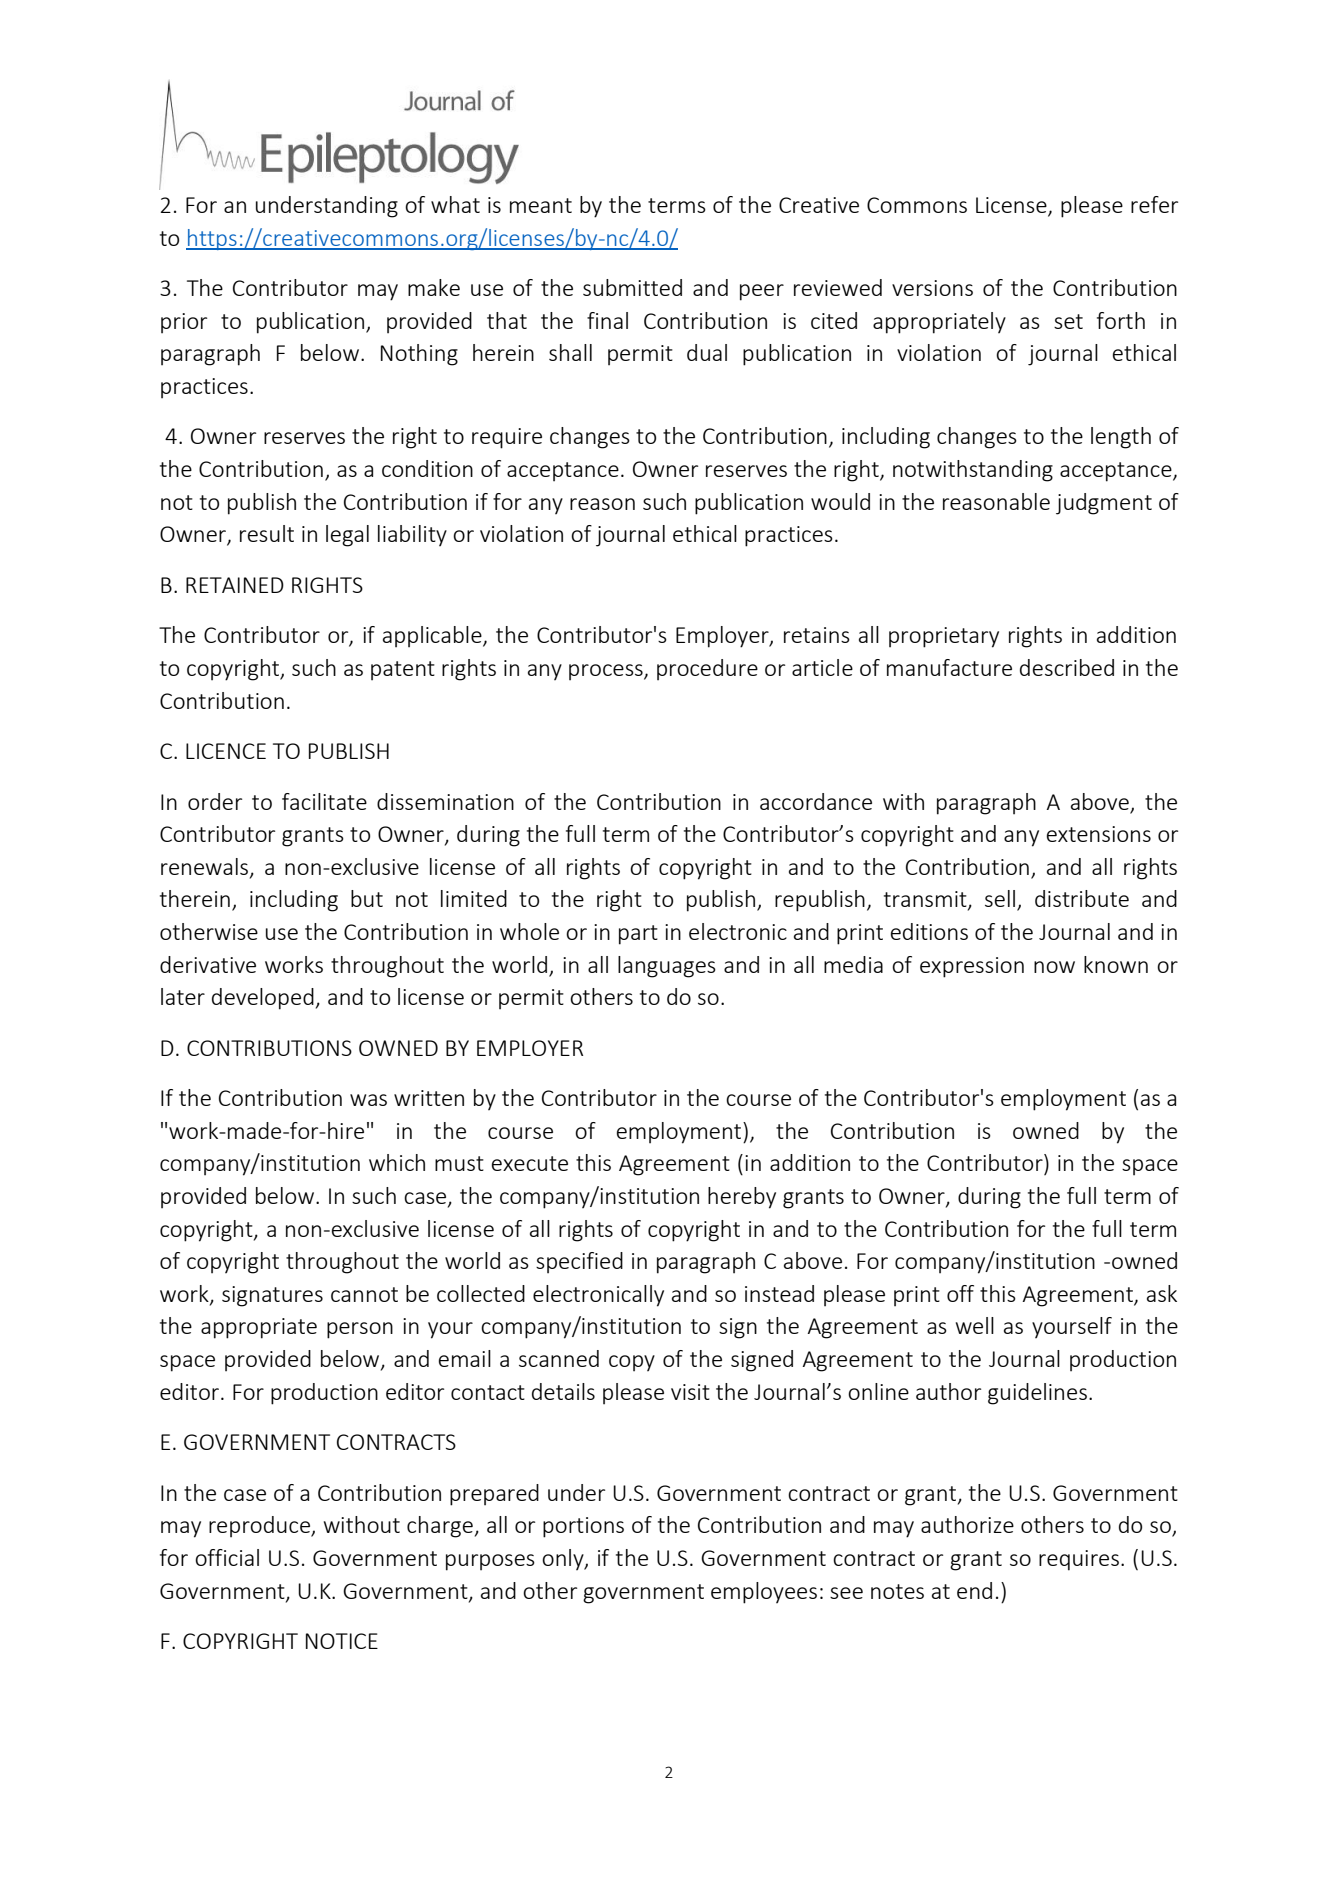  Describe the element at coordinates (764, 1593) in the document. I see `employees` at that location.
